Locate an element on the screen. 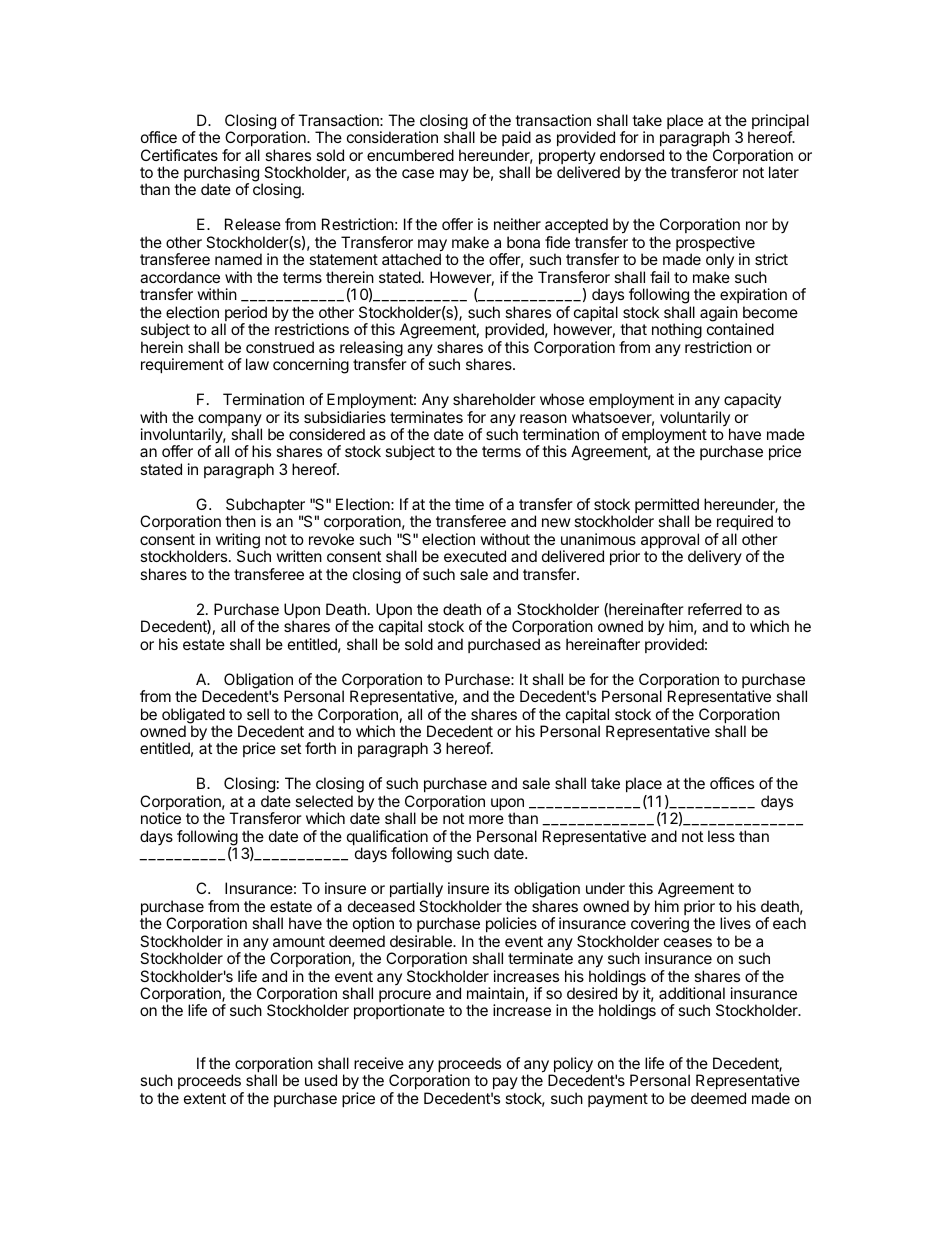 Image resolution: width=952 pixels, height=1233 pixels. additional is located at coordinates (692, 993).
